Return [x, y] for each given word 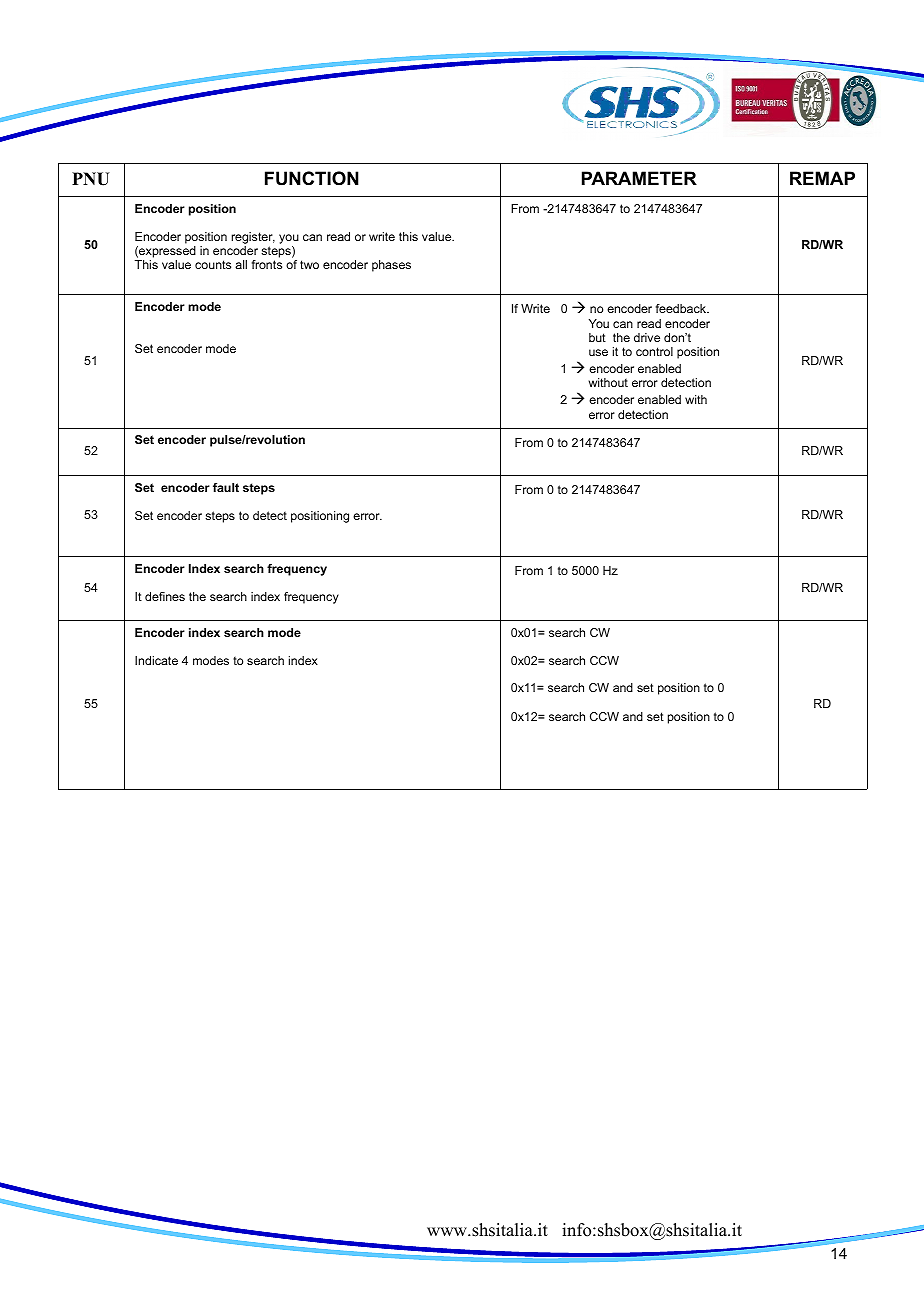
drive [647, 337]
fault [226, 487]
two [309, 264]
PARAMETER [639, 178]
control [654, 351]
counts [213, 264]
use [598, 352]
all [241, 264]
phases [391, 266]
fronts [267, 264]
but [597, 337]
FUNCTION [312, 178]
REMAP [822, 178]
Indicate [156, 660]
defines [165, 596]
